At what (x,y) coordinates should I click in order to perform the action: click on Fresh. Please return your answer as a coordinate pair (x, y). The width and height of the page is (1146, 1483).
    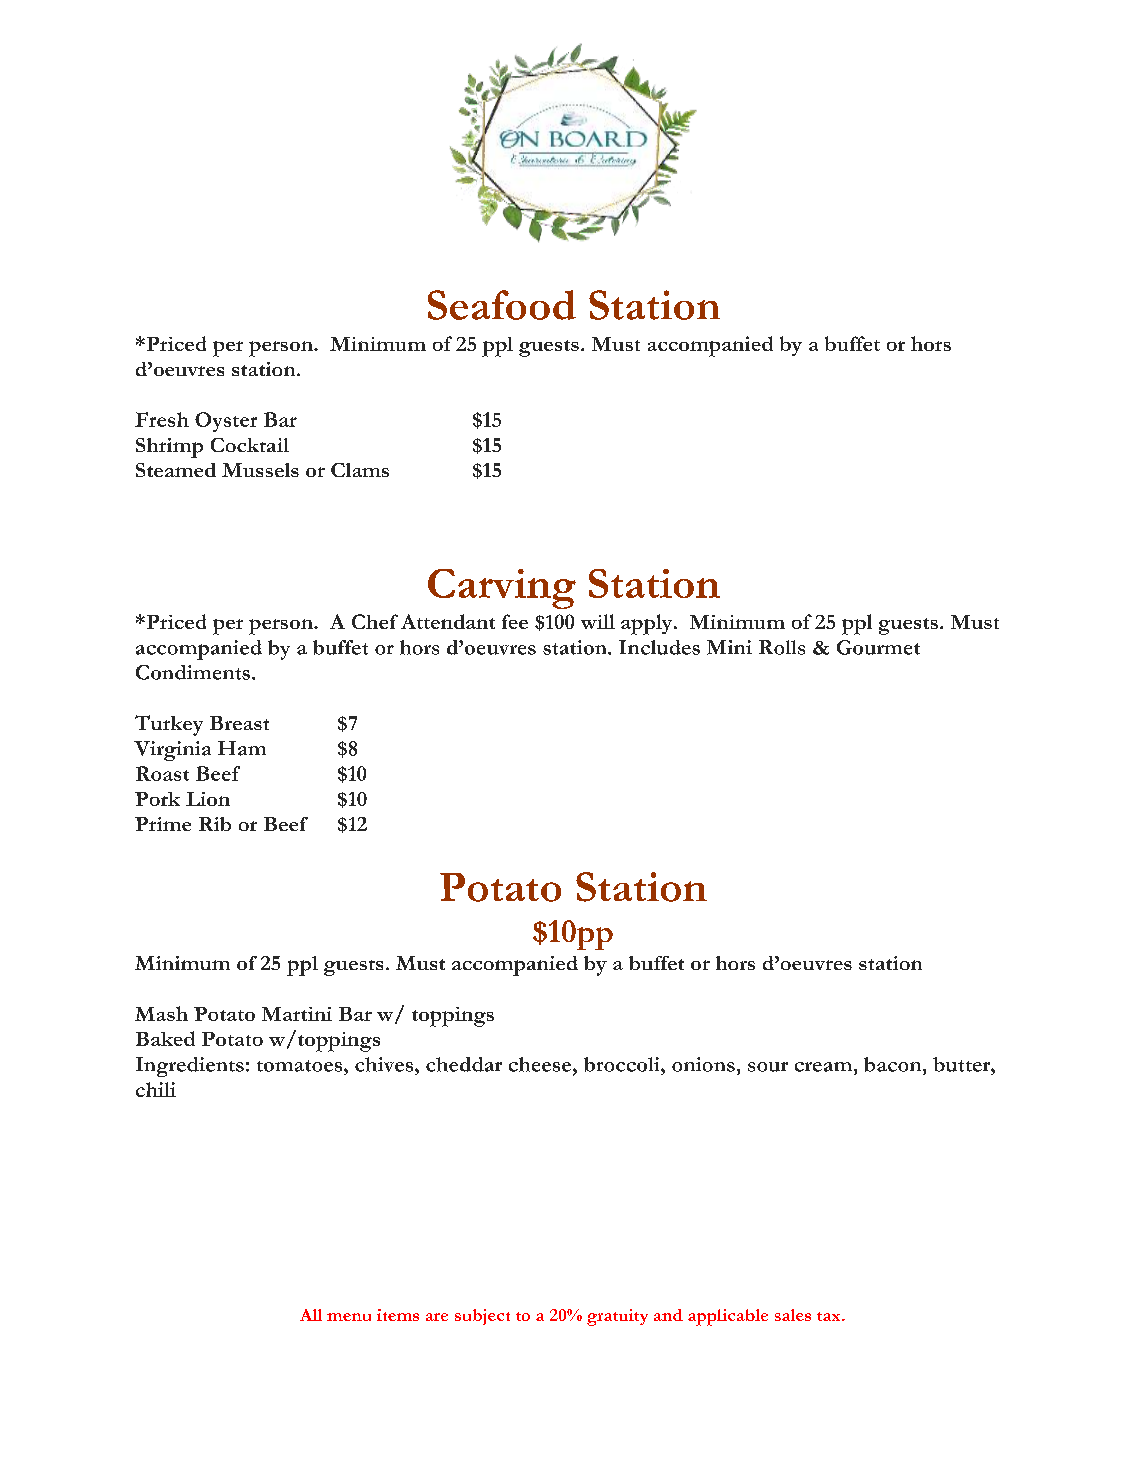
    Looking at the image, I should click on (162, 419).
